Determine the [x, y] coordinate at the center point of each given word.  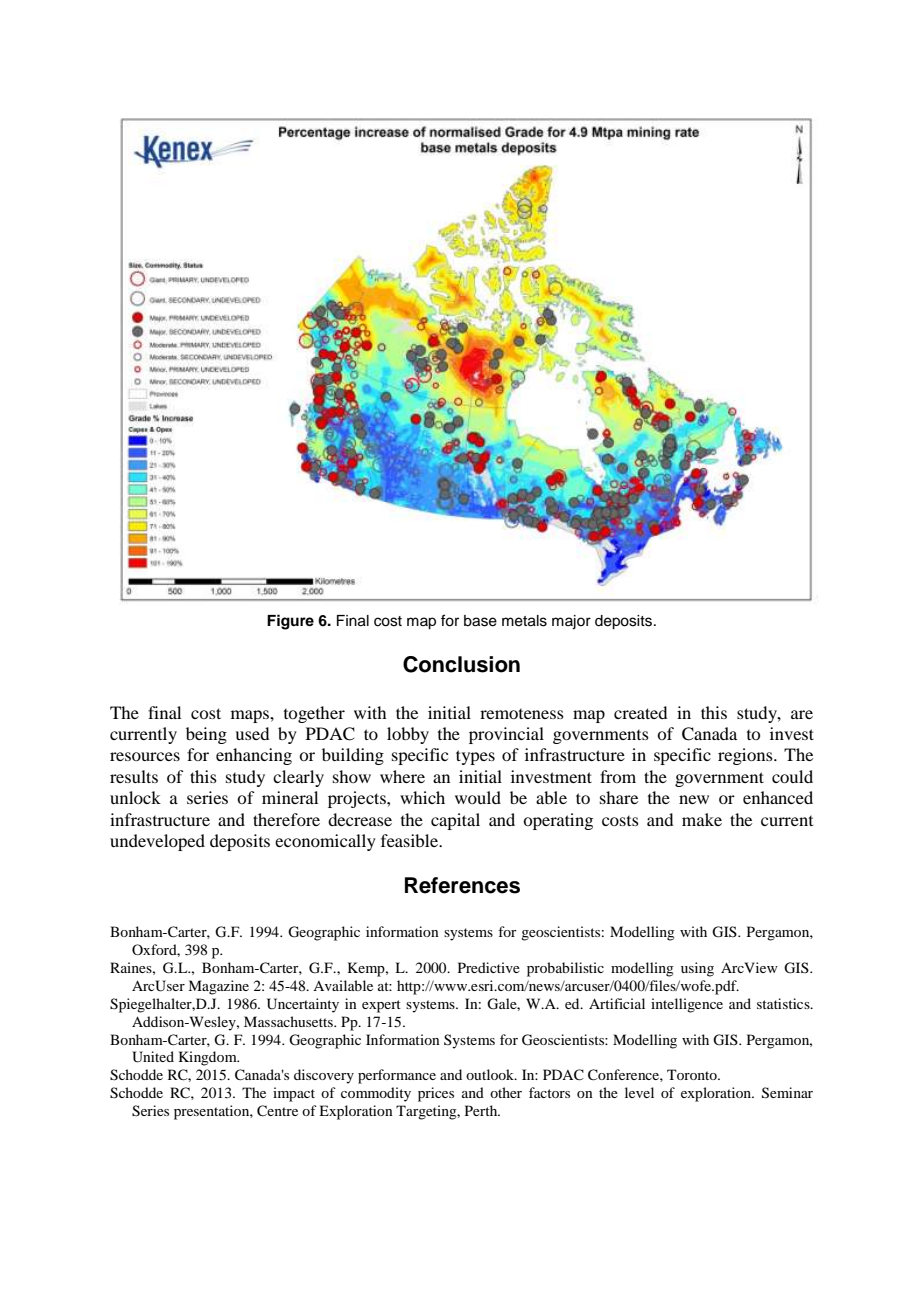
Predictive [489, 967]
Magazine [218, 987]
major [571, 622]
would [478, 797]
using [697, 969]
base [480, 621]
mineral [290, 797]
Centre [277, 1111]
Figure [290, 622]
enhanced [778, 797]
